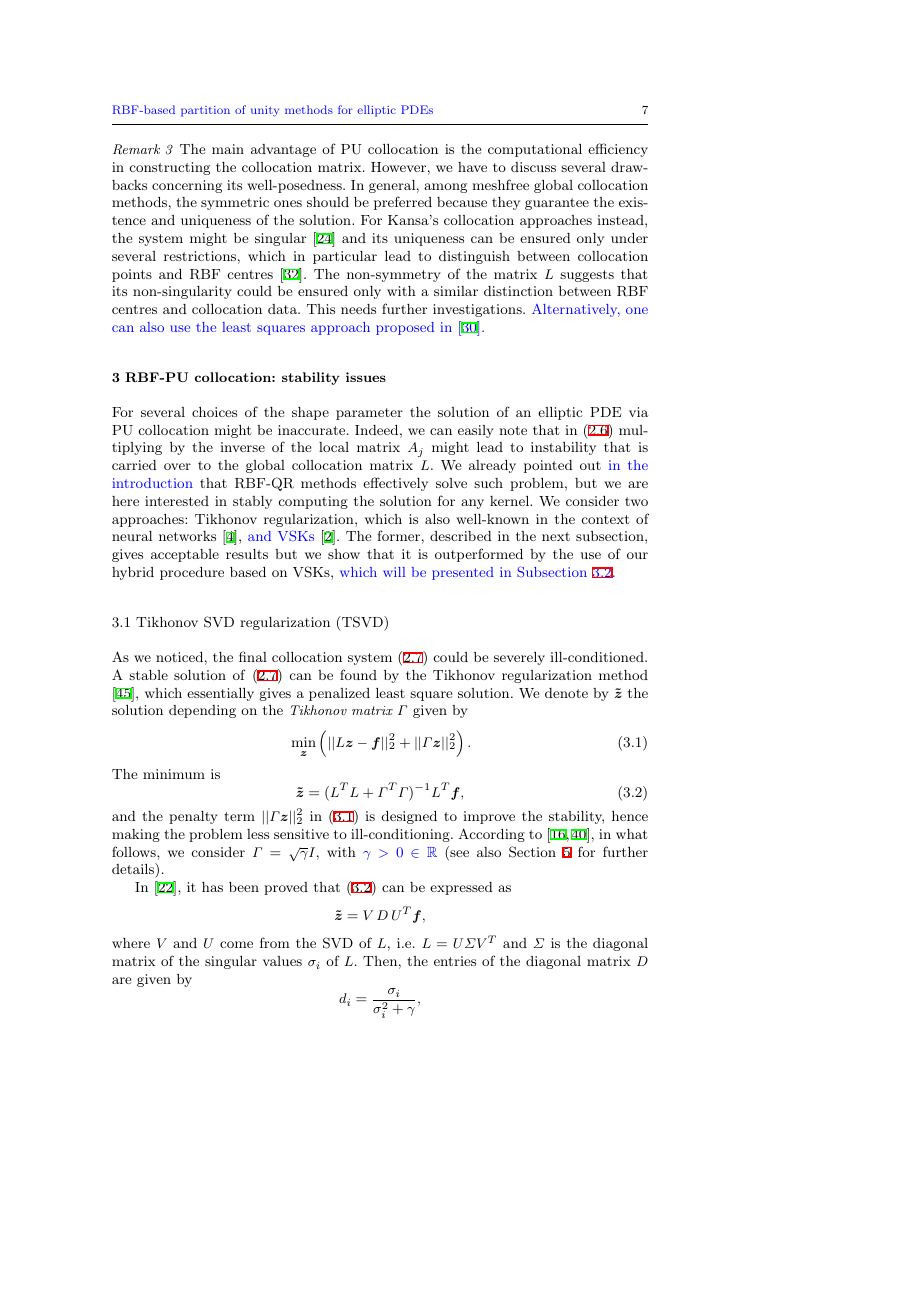  Describe the element at coordinates (398, 167) in the screenshot. I see `However` at that location.
